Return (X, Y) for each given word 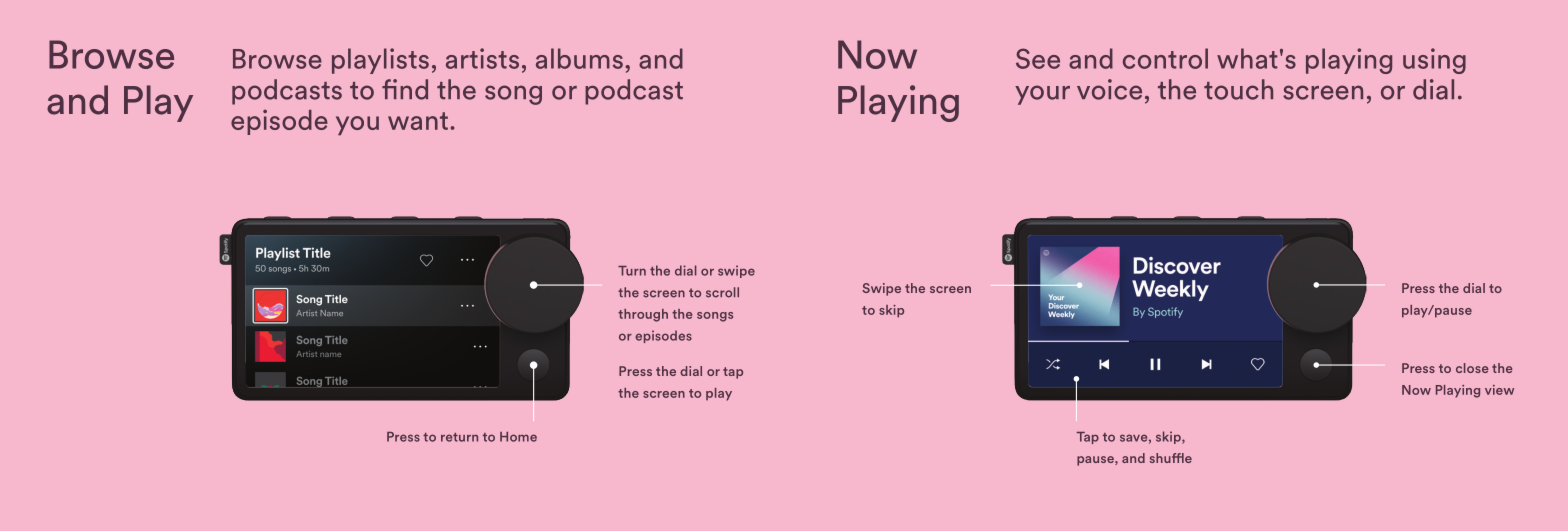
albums (579, 58)
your (1042, 95)
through (643, 315)
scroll (722, 292)
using (1434, 61)
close (1472, 368)
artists (482, 58)
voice (1109, 89)
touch (1238, 89)
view (1499, 390)
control (1165, 58)
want (418, 121)
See (1038, 58)
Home (518, 437)
